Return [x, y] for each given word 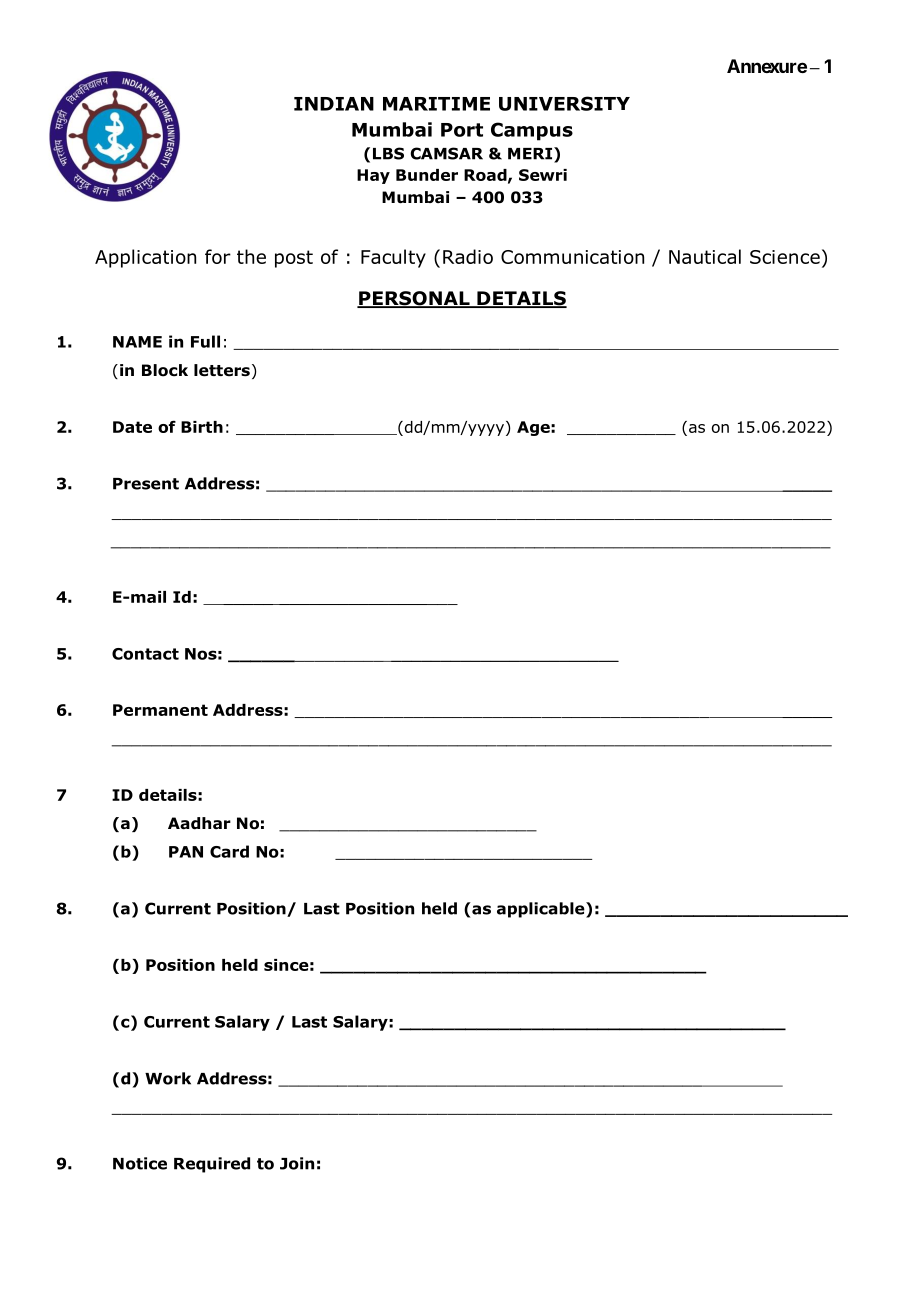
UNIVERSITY [564, 103]
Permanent [160, 710]
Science [785, 257]
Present [146, 484]
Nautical [705, 256]
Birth [202, 427]
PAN [186, 852]
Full [205, 341]
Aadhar [199, 823]
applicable [542, 910]
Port [462, 130]
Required [212, 1165]
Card [229, 851]
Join [297, 1163]
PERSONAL [414, 299]
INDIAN [334, 104]
